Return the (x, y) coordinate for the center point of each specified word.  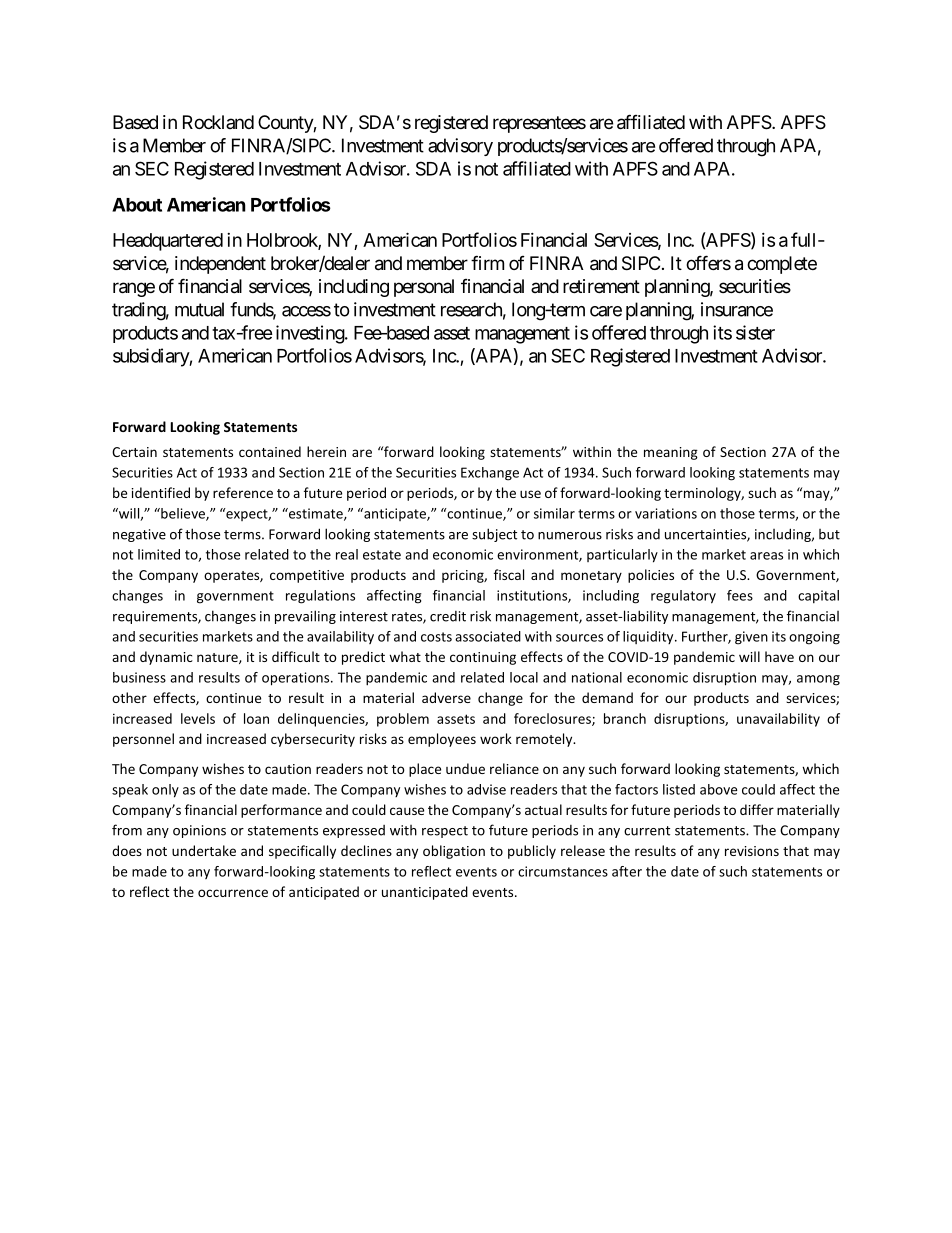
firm (487, 262)
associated (488, 636)
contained (270, 451)
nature (218, 658)
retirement (601, 286)
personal (424, 288)
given (751, 638)
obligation (454, 852)
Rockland (218, 122)
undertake (204, 850)
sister (755, 332)
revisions (752, 851)
